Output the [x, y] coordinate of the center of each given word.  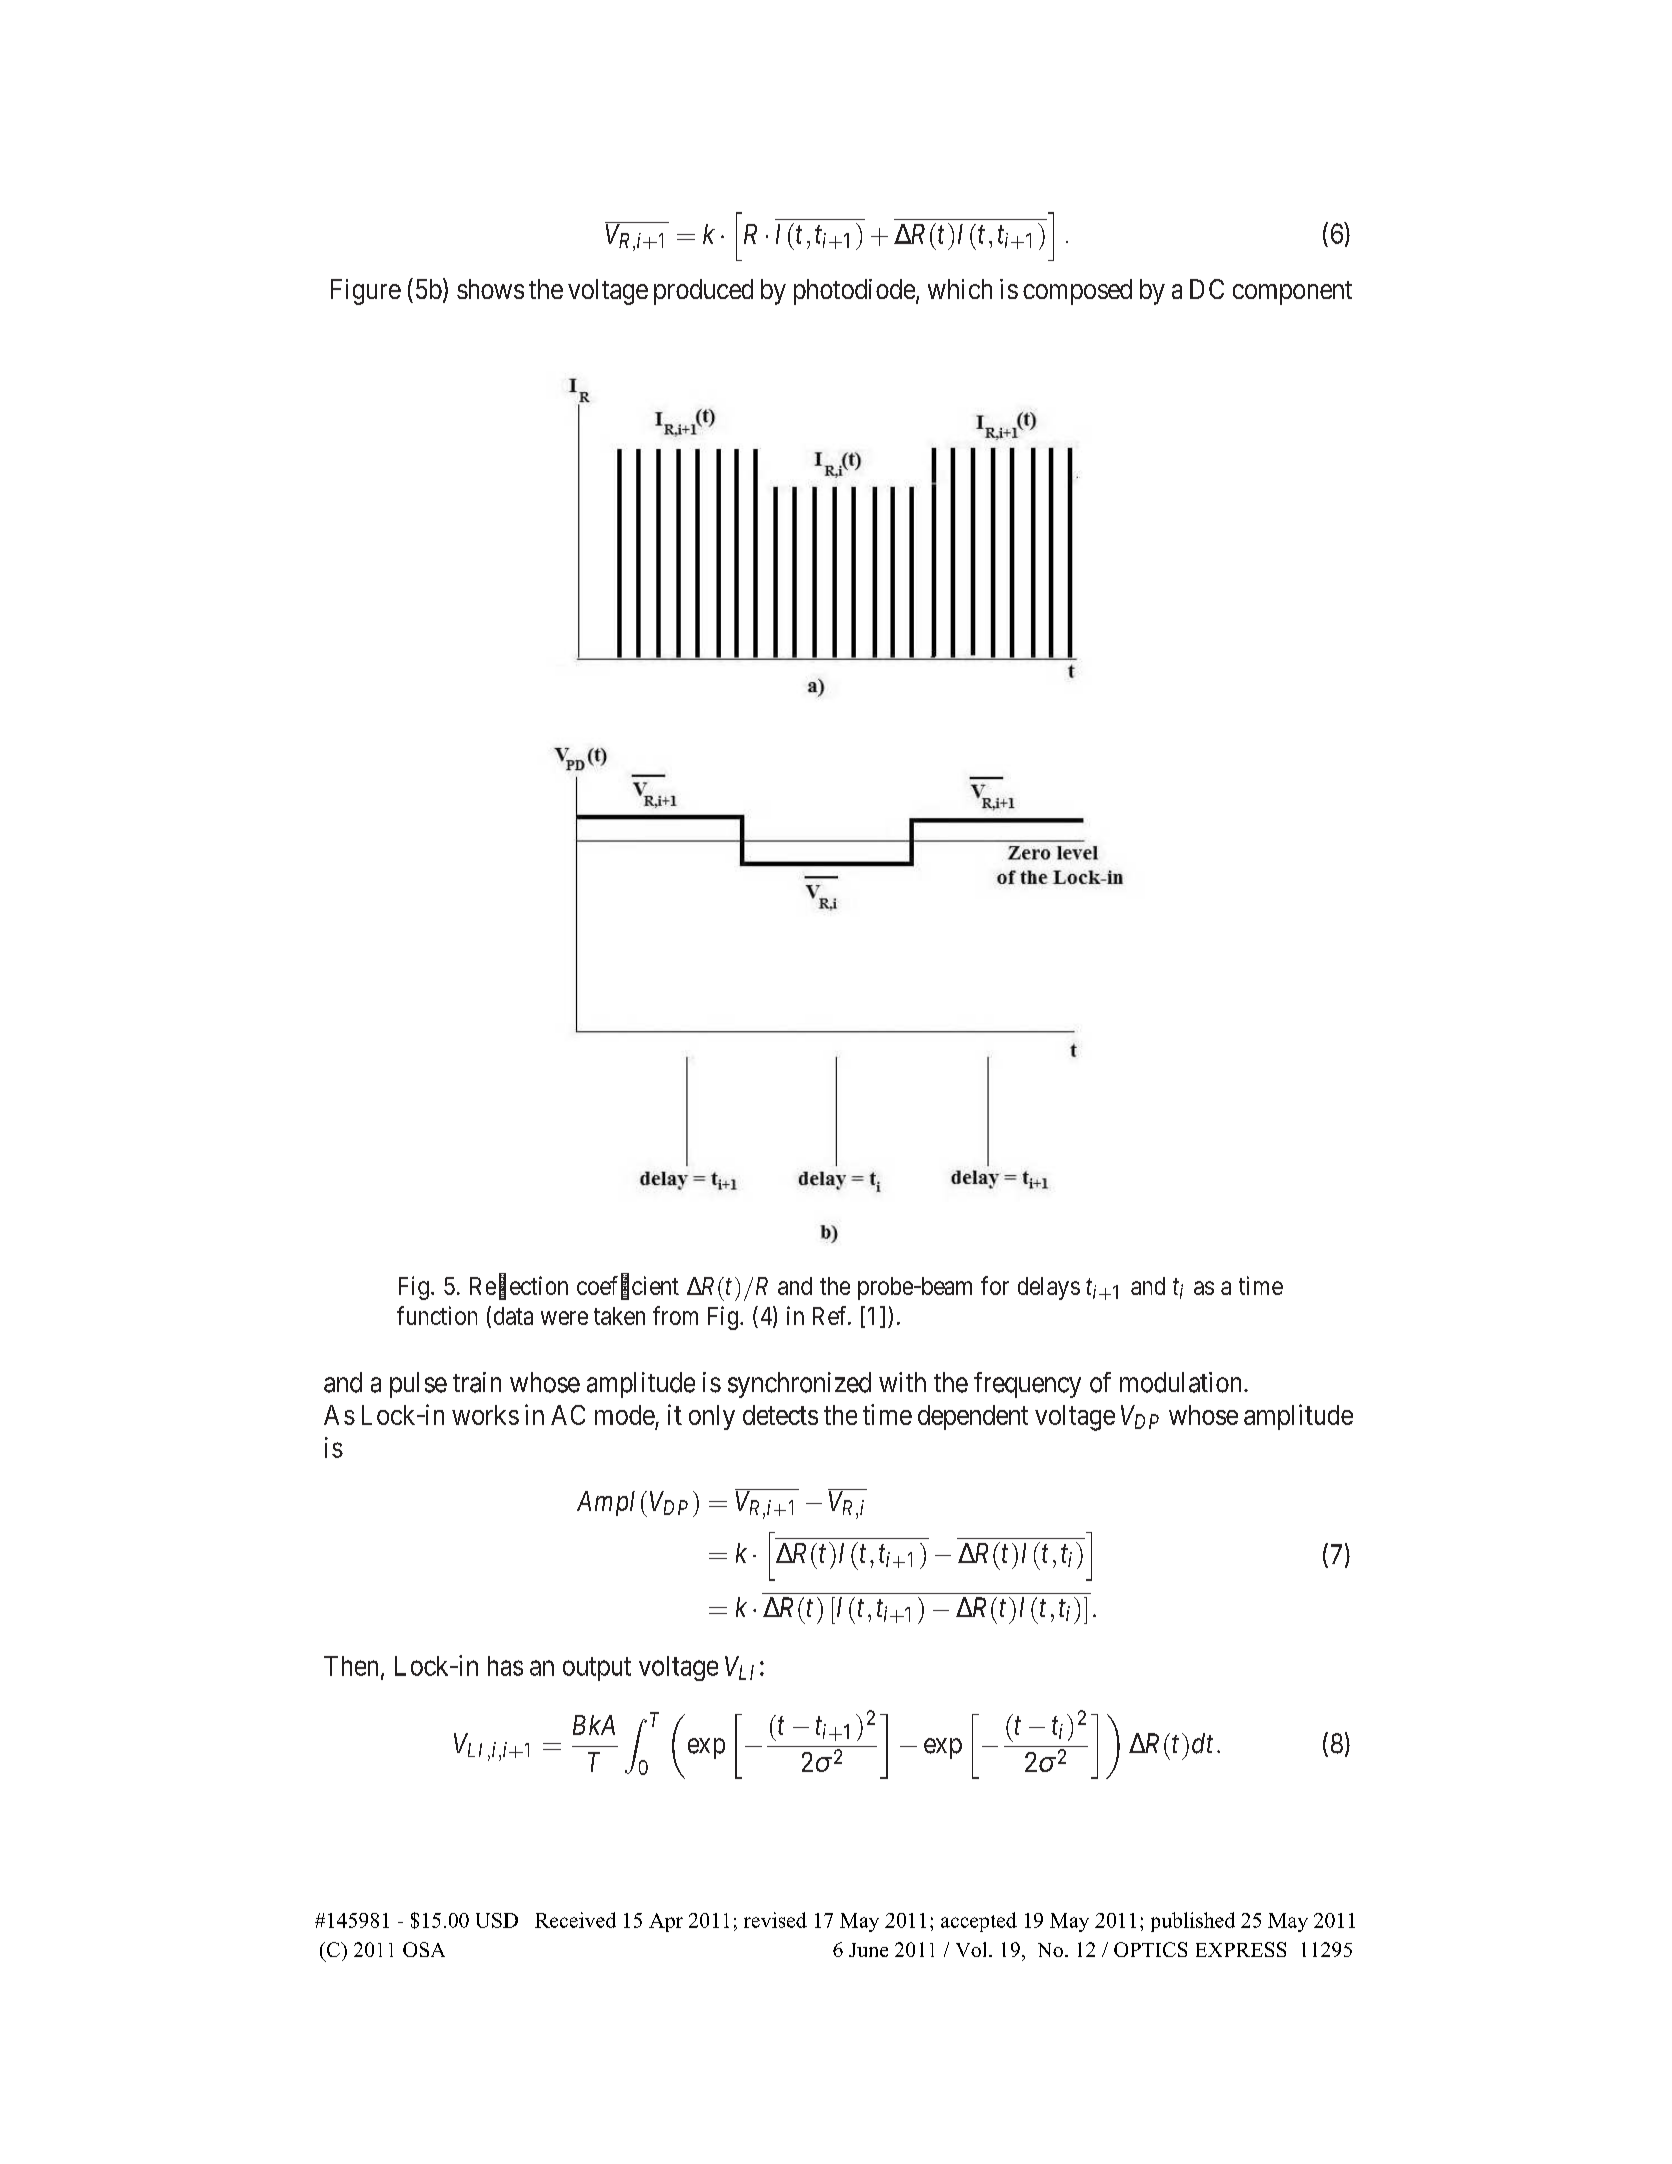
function [437, 1315]
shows [490, 289]
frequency [1027, 1385]
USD [497, 1920]
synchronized [799, 1385]
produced [703, 292]
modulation [1182, 1382]
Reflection [519, 1286]
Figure [366, 292]
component [1292, 293]
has [505, 1666]
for [995, 1285]
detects [780, 1415]
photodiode [854, 292]
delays [1049, 1288]
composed [1077, 292]
